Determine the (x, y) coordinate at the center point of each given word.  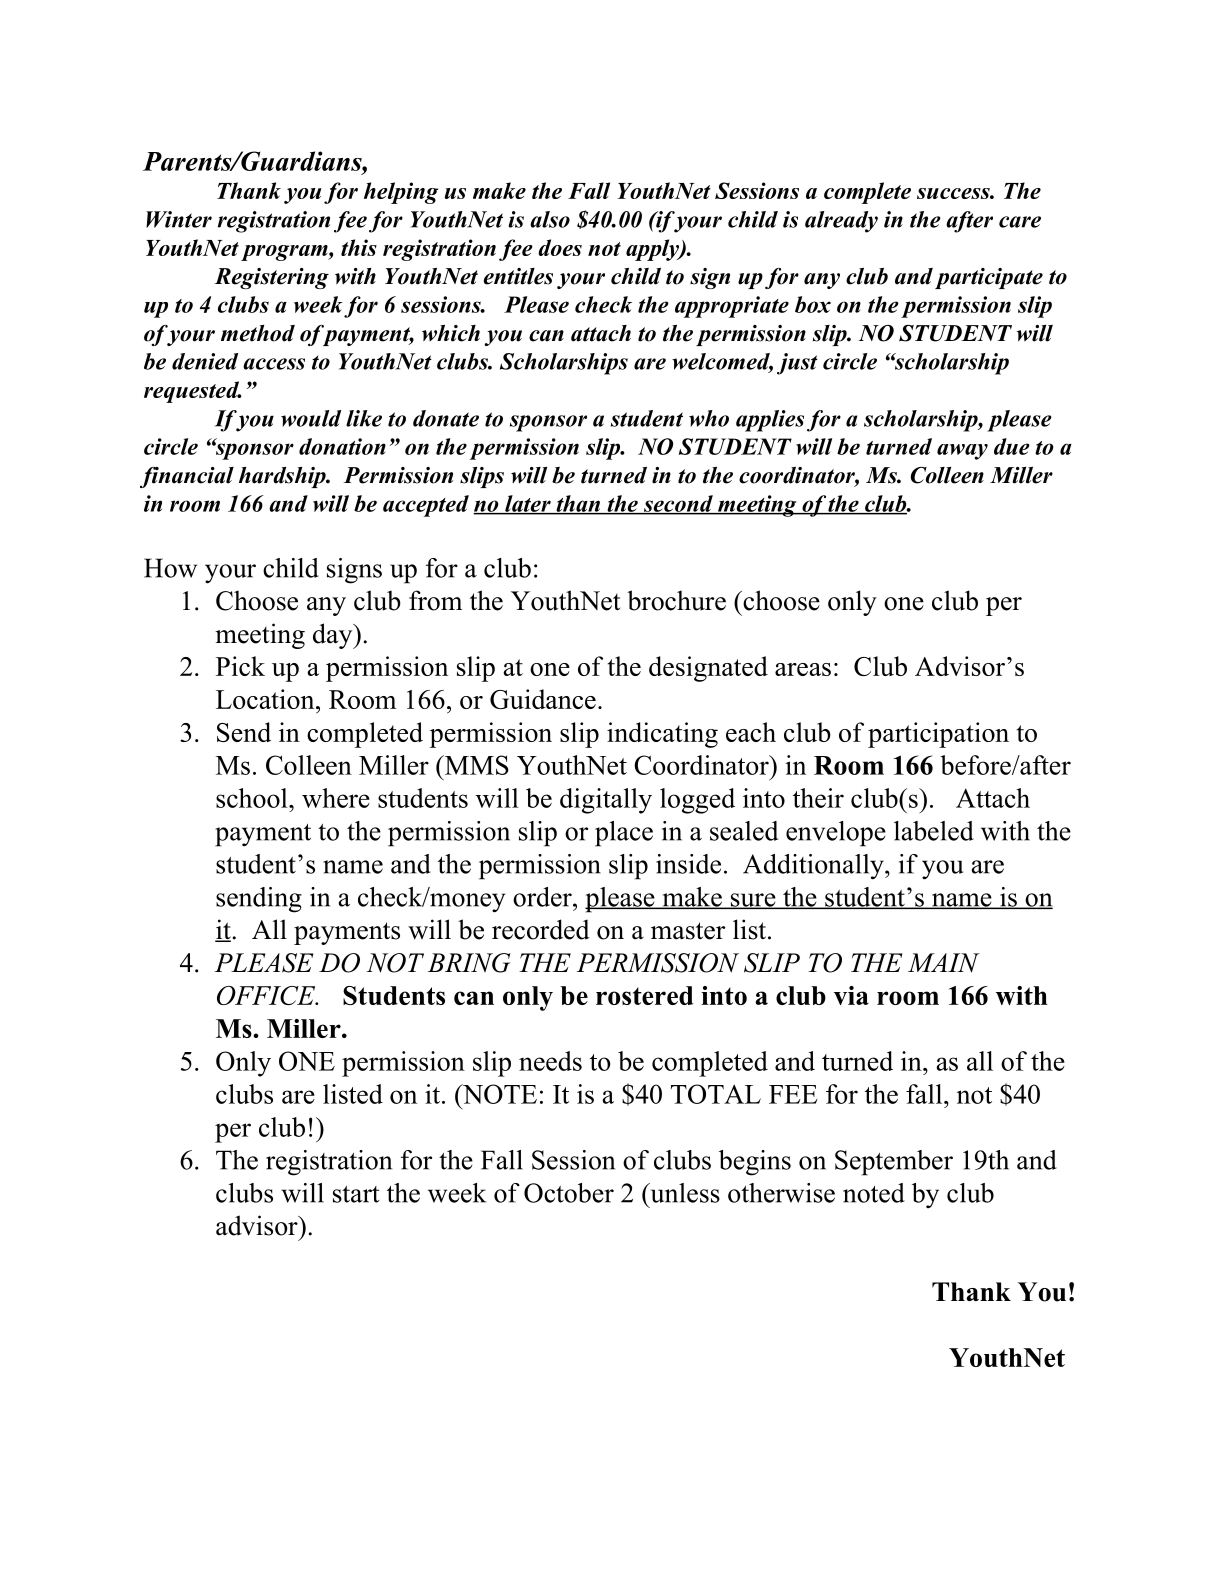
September (894, 1163)
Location (266, 699)
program (285, 253)
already (841, 222)
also (550, 219)
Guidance (543, 699)
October (569, 1193)
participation (938, 735)
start (356, 1194)
